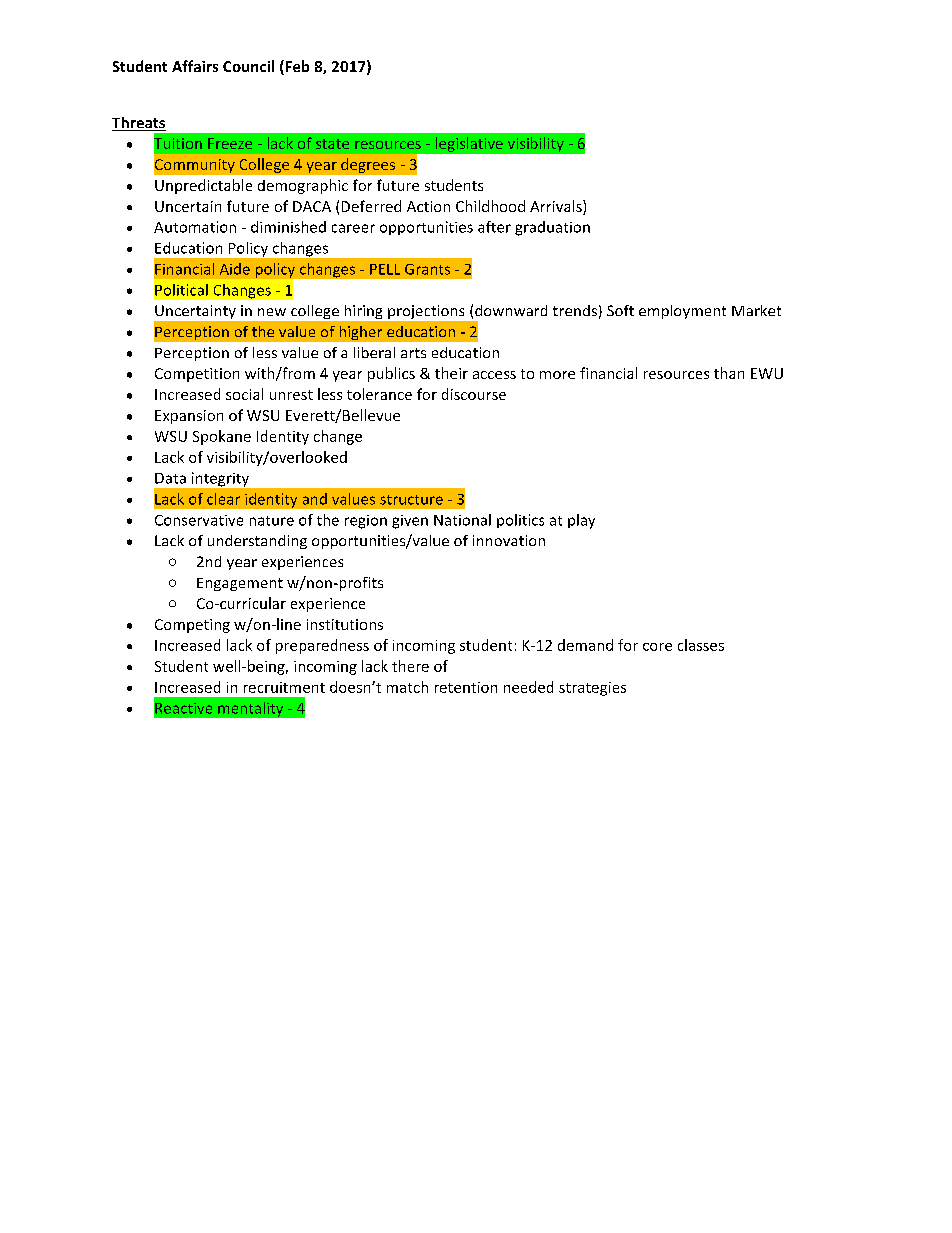  What do you see at coordinates (552, 228) in the screenshot?
I see `graduation` at bounding box center [552, 228].
